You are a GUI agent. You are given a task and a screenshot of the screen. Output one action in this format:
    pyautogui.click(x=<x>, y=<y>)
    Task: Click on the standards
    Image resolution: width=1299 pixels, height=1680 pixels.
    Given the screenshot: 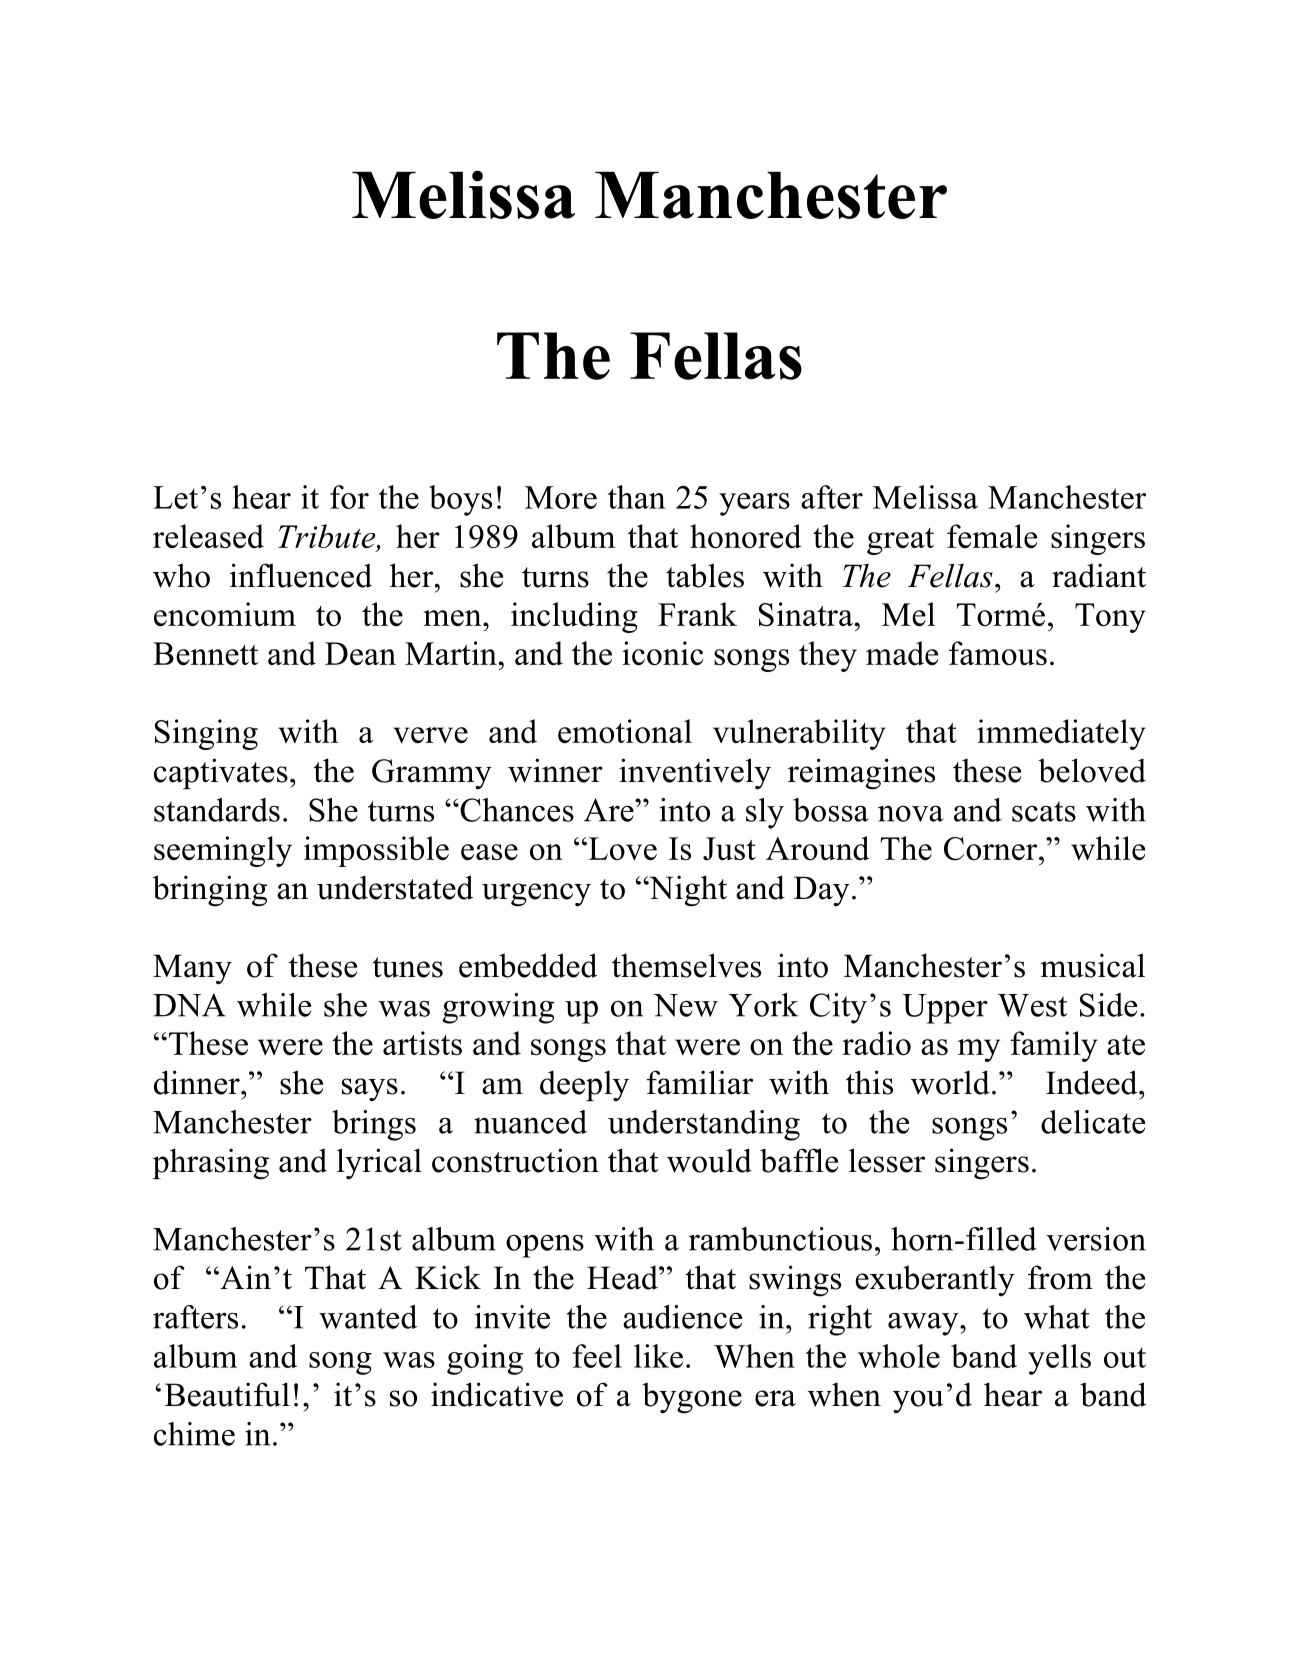 What is the action you would take?
    pyautogui.click(x=217, y=810)
